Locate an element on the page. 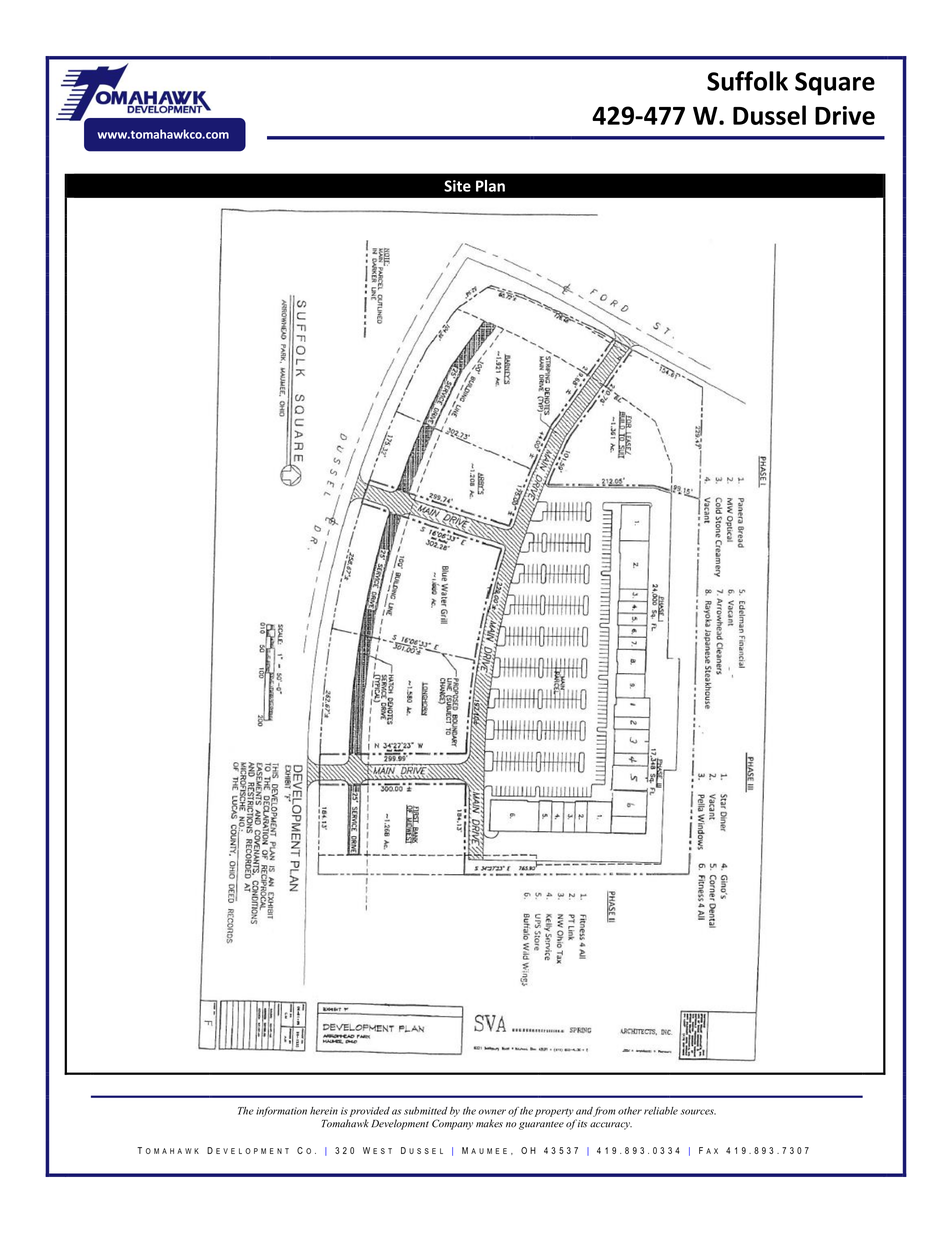 This document has width=952, height=1233. property is located at coordinates (554, 1112).
